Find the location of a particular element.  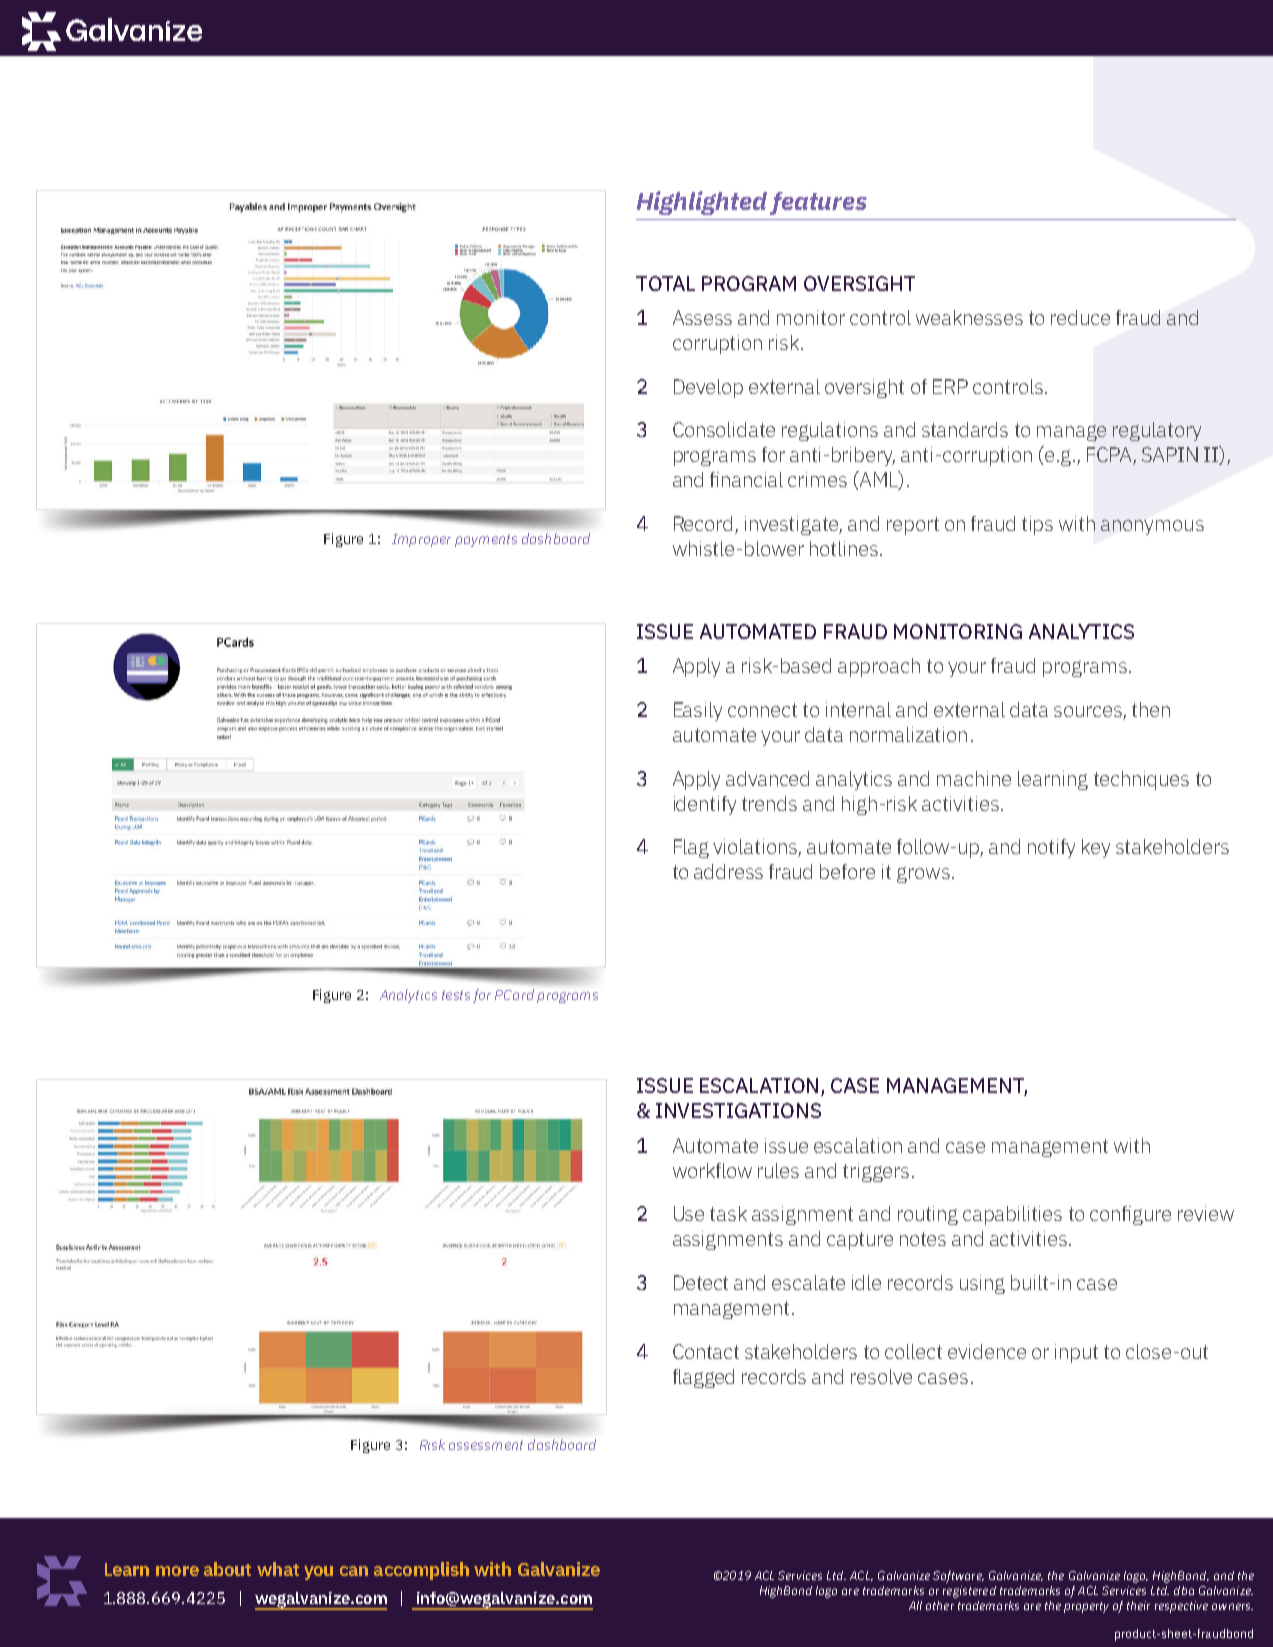

INVESTIGATIONS is located at coordinates (738, 1110).
